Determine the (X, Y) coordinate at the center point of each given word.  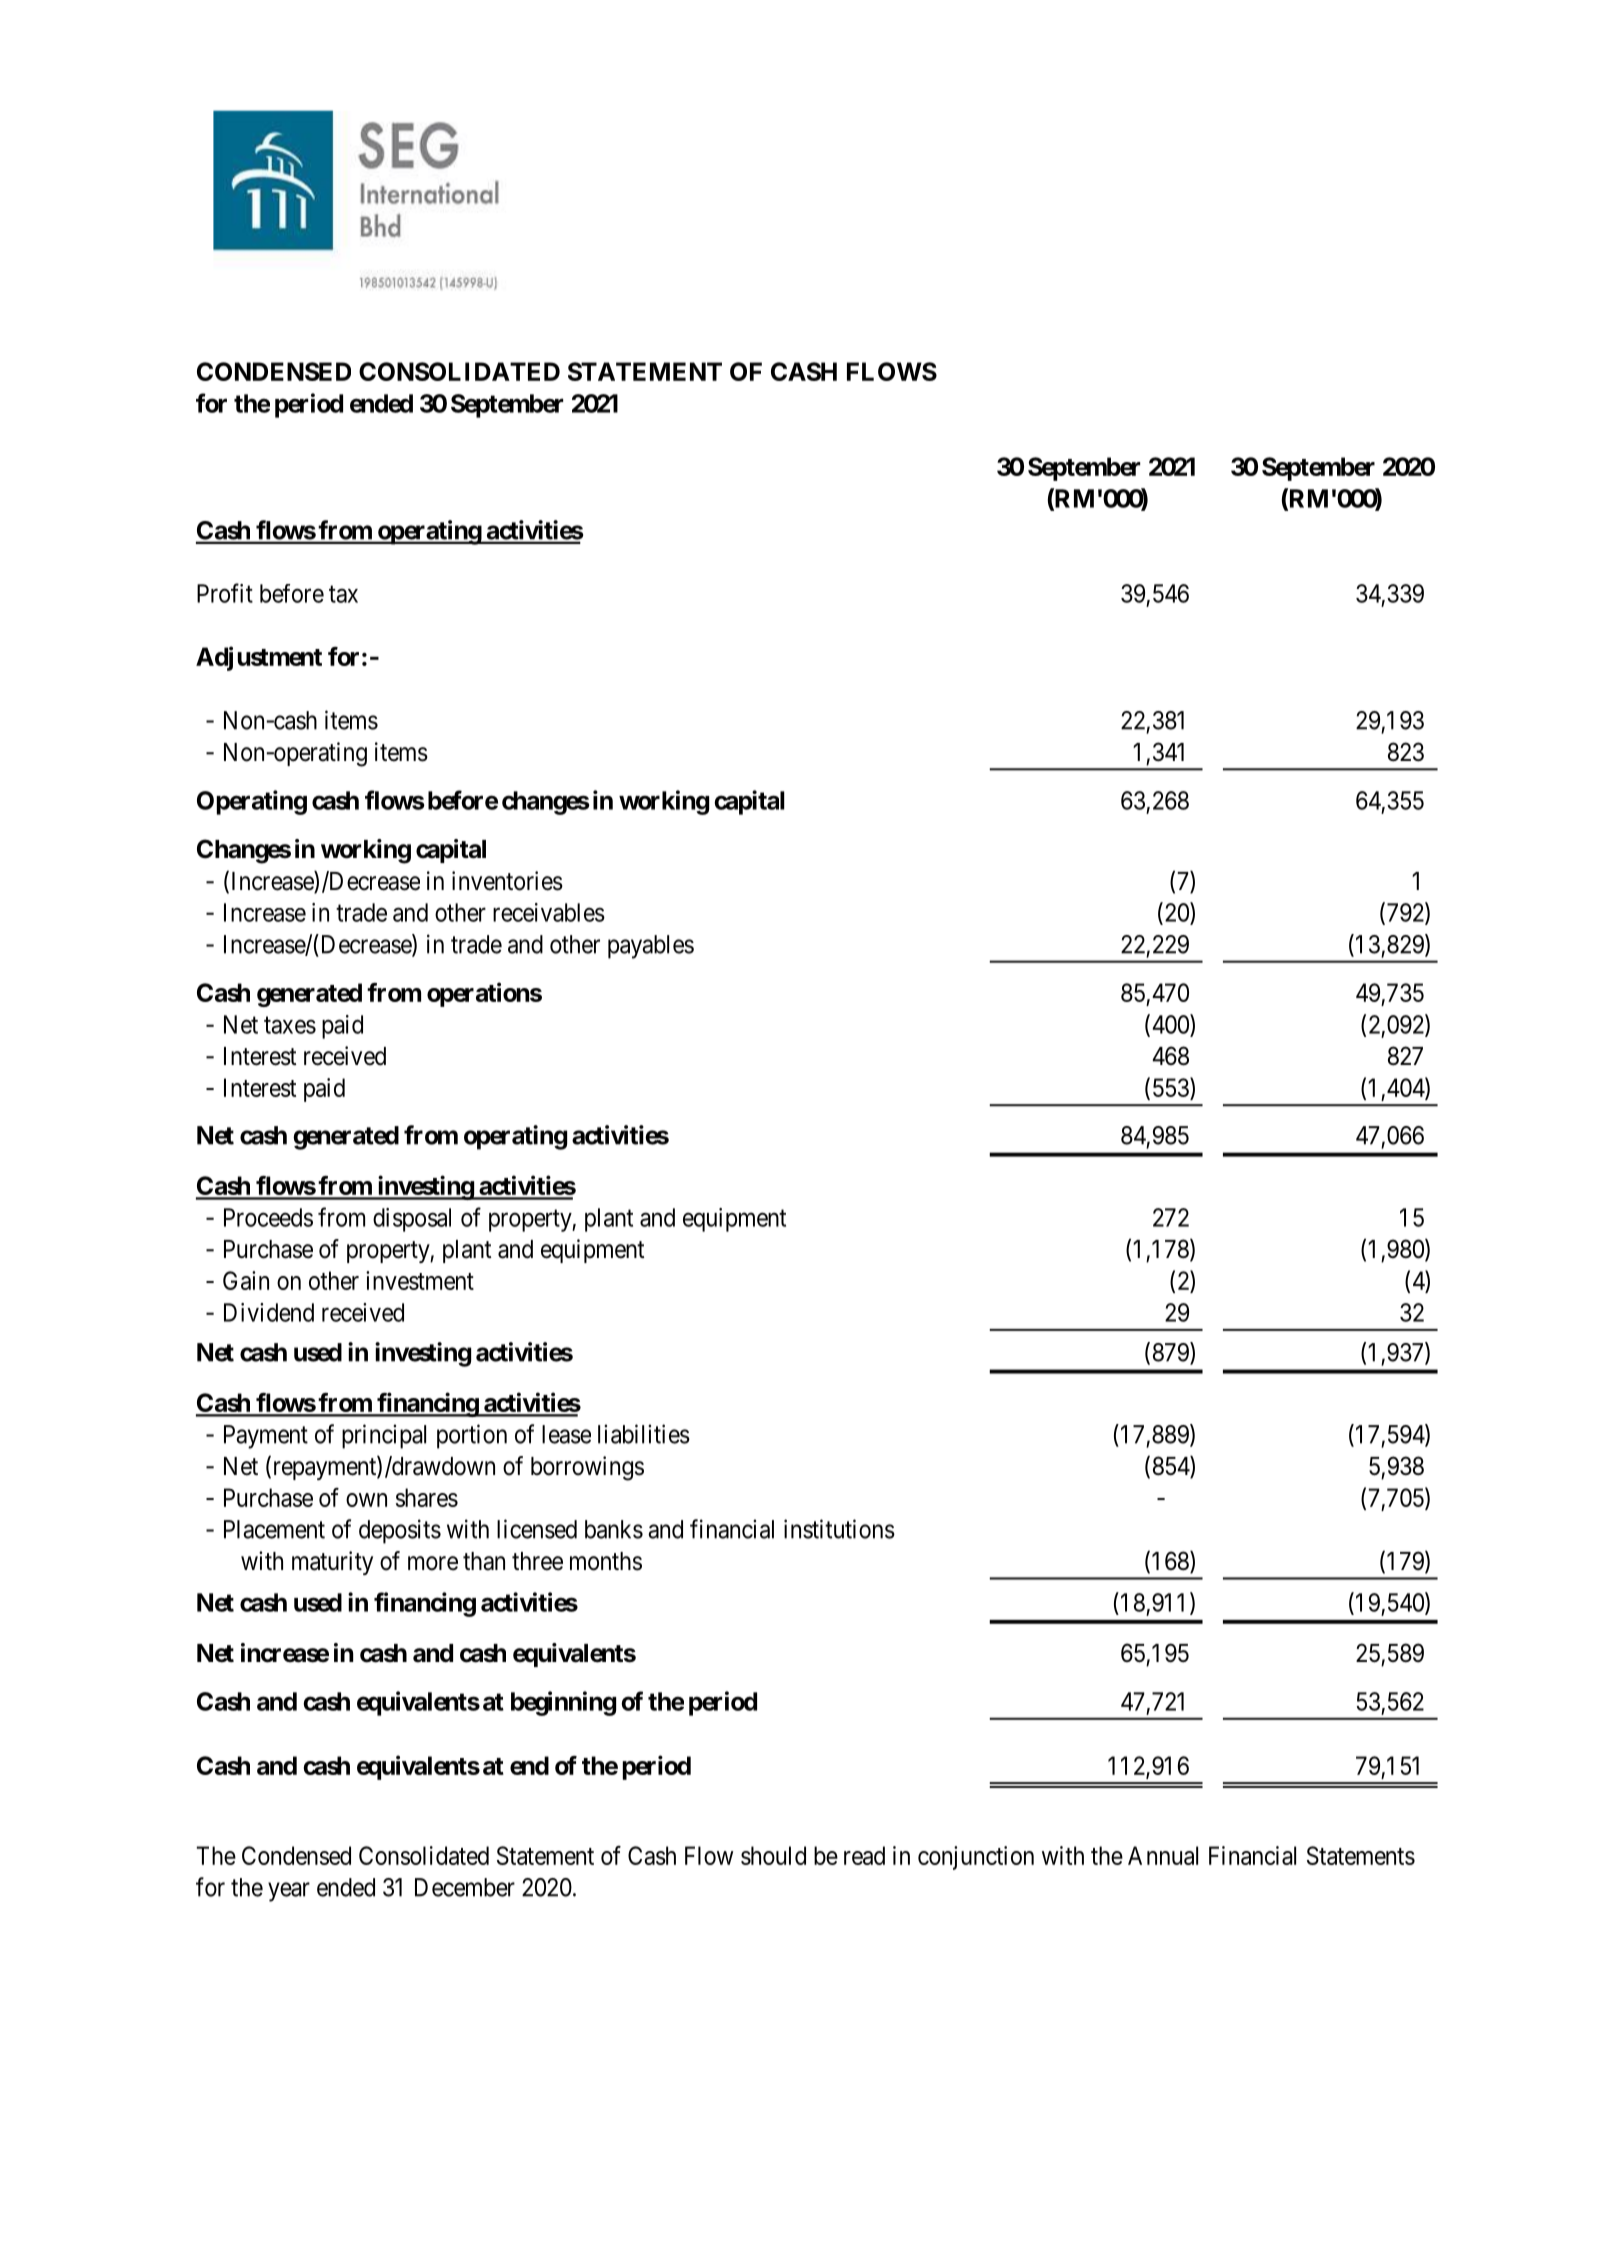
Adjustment (259, 658)
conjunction (976, 1858)
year (289, 1892)
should (773, 1855)
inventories (507, 881)
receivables (549, 912)
